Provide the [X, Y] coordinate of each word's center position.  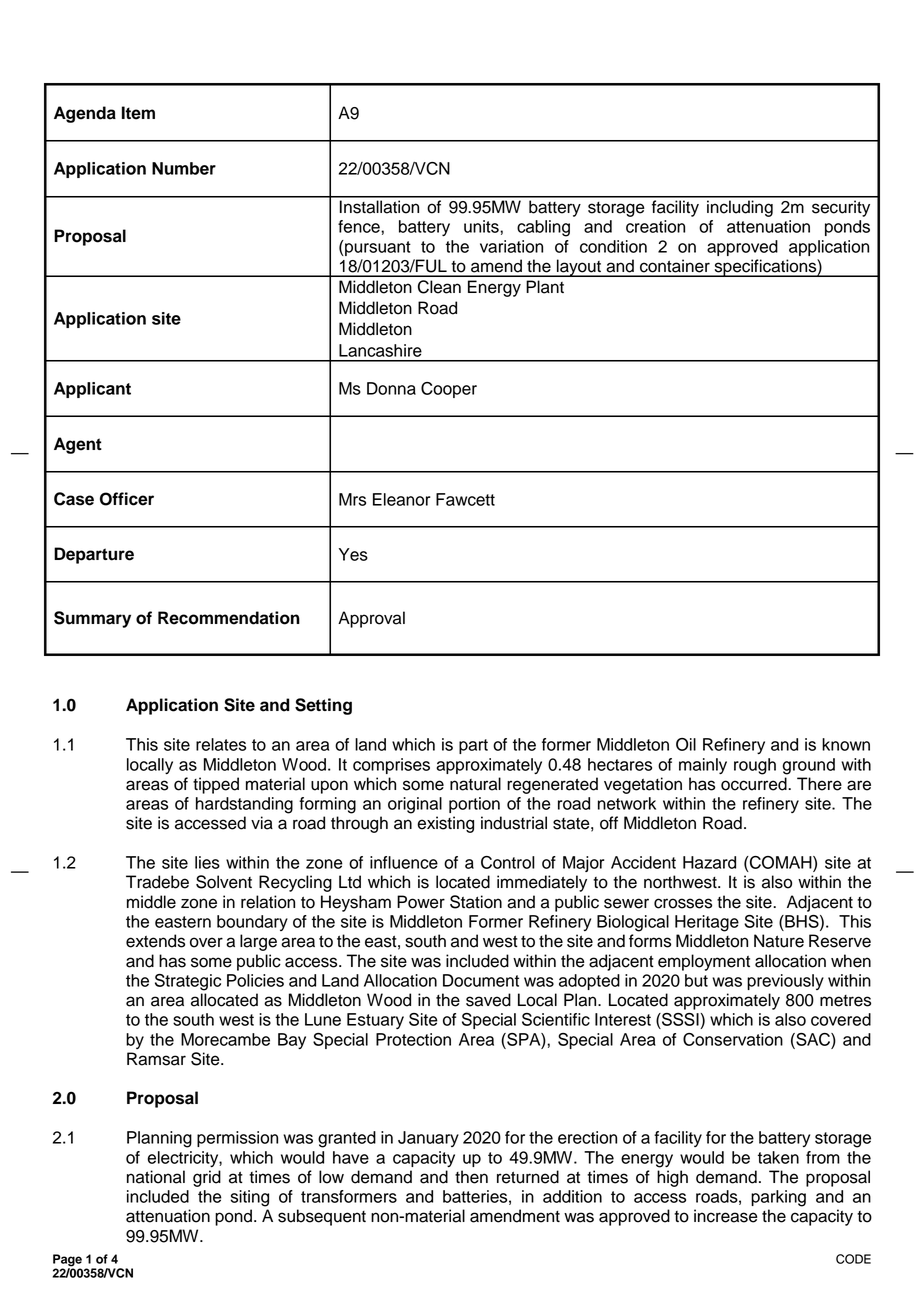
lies [207, 862]
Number [184, 168]
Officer [127, 499]
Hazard [709, 862]
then [471, 1177]
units [482, 226]
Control [508, 862]
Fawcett [465, 499]
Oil [686, 744]
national [156, 1177]
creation [655, 226]
